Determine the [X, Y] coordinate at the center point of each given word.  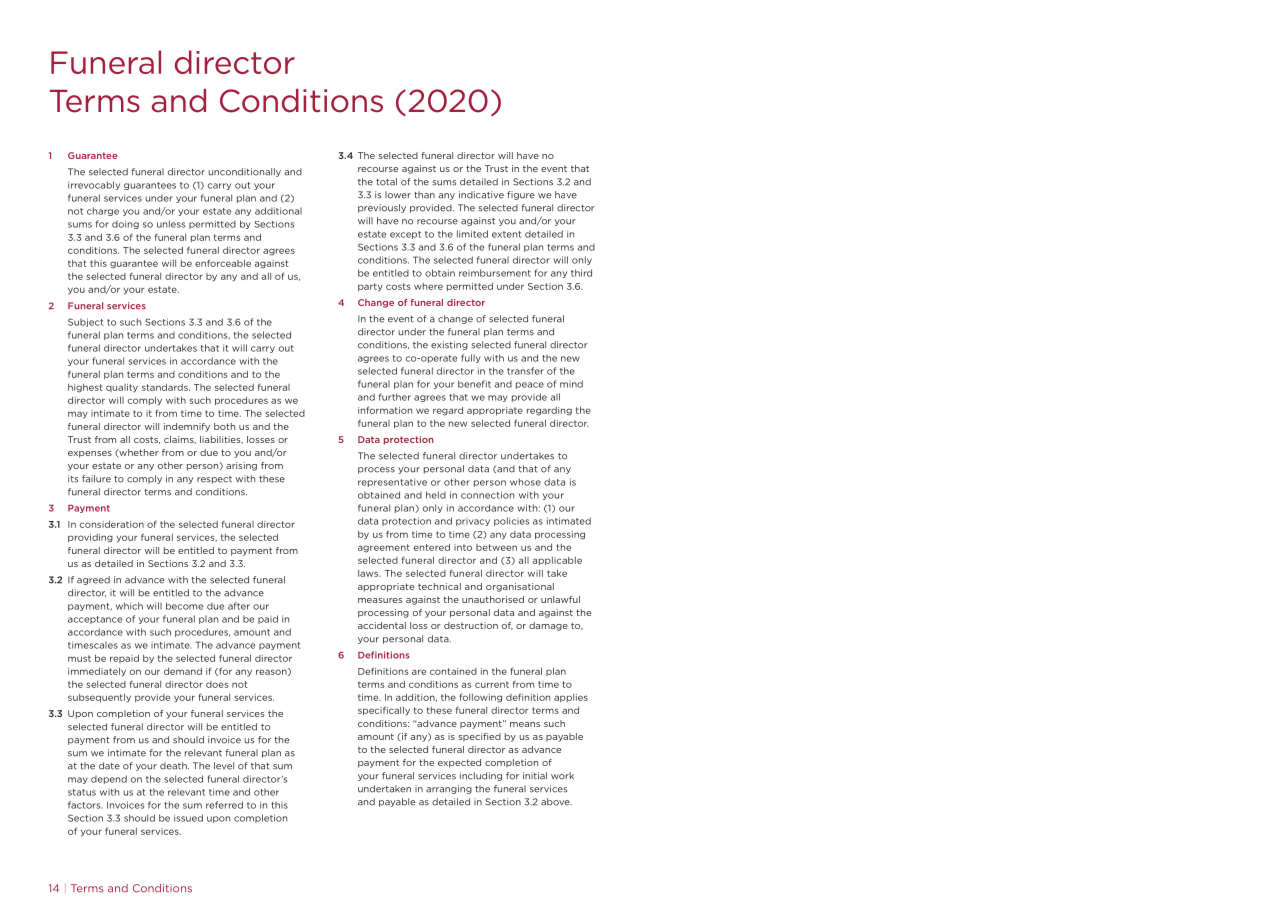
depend [109, 779]
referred [224, 805]
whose [525, 482]
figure [521, 195]
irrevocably [94, 185]
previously [382, 208]
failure [96, 479]
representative [392, 482]
